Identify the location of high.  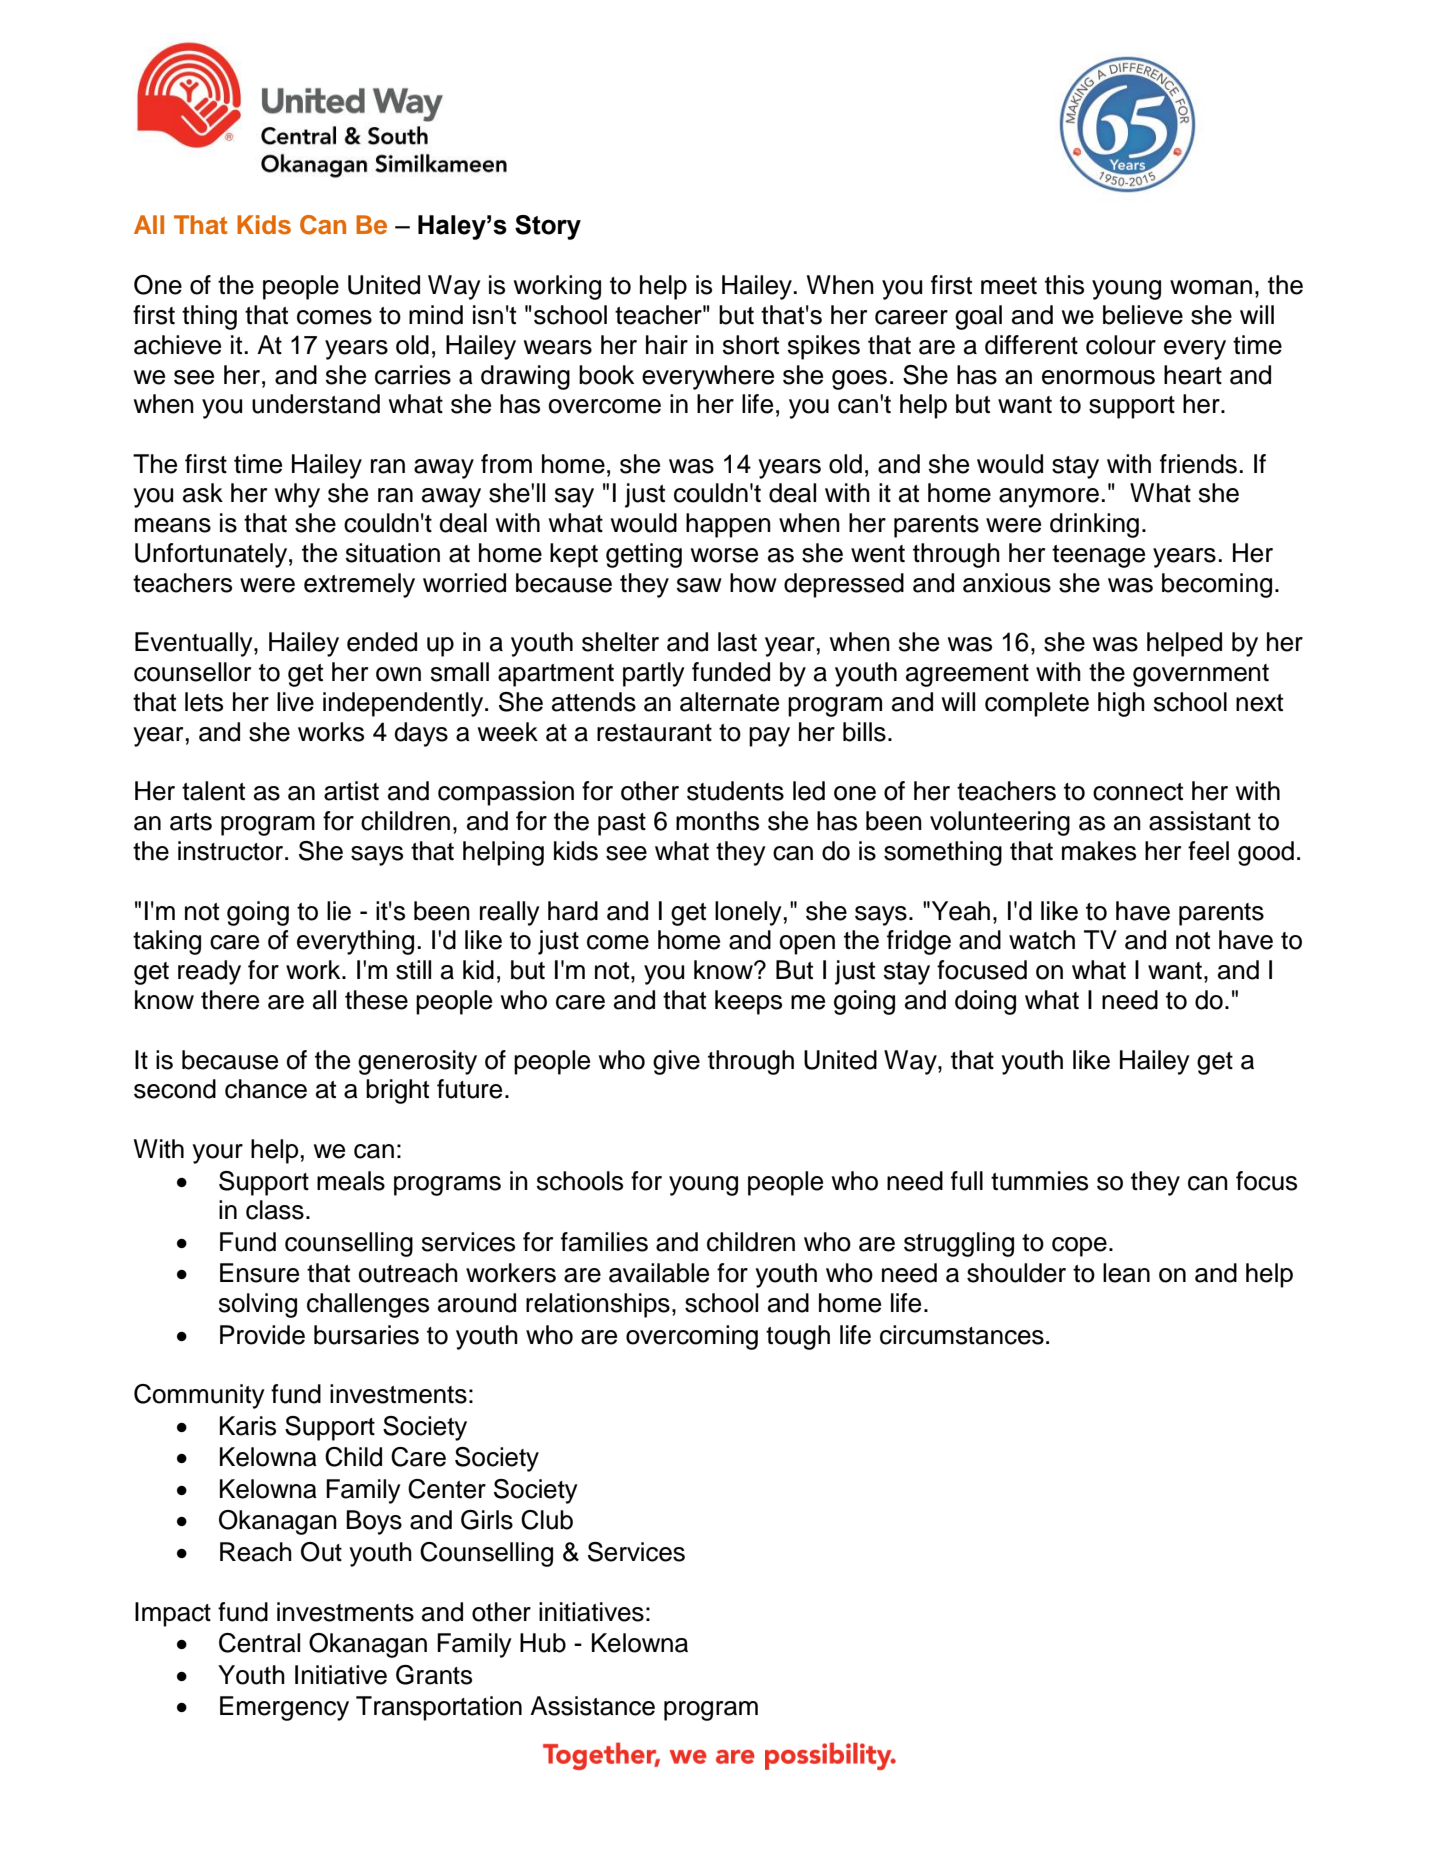
(1121, 704).
